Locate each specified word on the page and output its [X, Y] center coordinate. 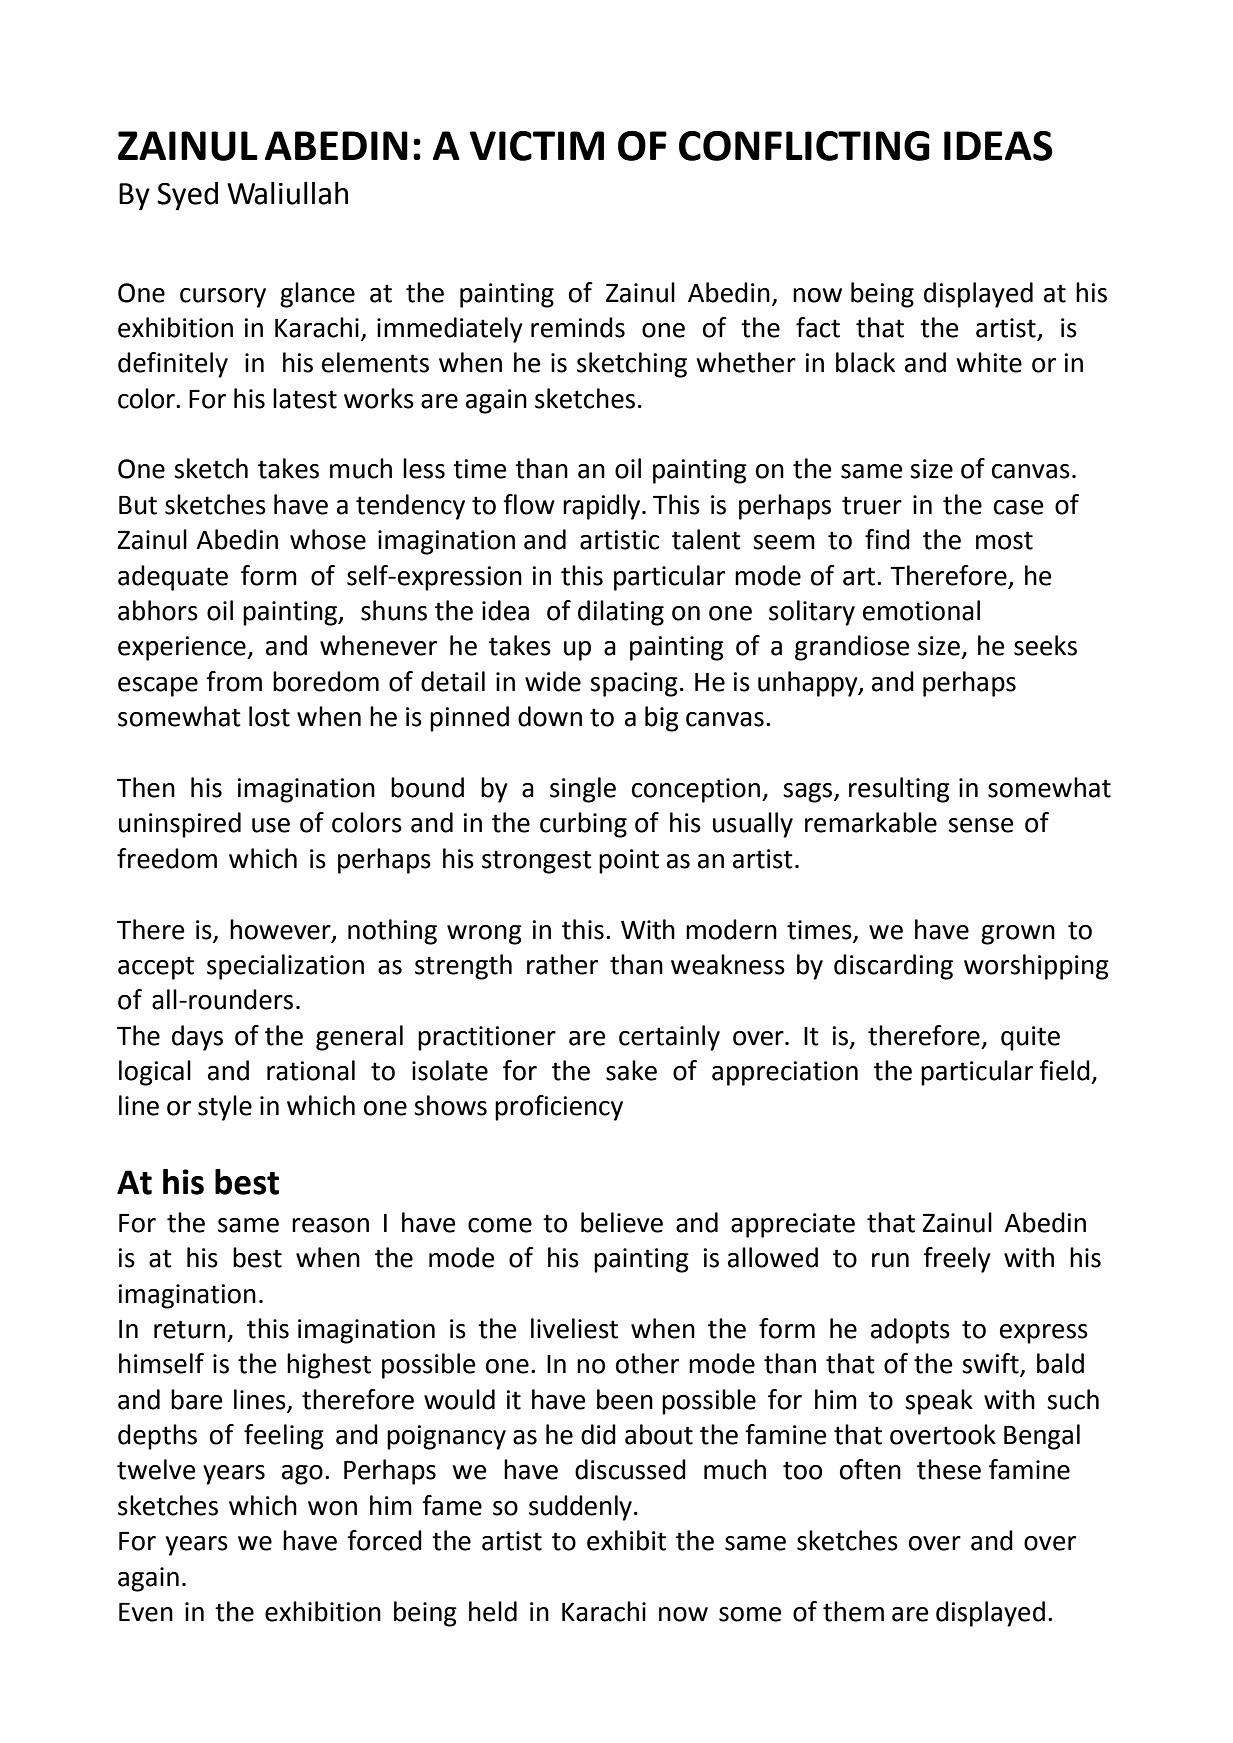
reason [330, 1225]
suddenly [580, 1508]
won [332, 1508]
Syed [187, 195]
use [271, 825]
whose [328, 539]
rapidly [603, 507]
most [1004, 540]
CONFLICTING [804, 146]
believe [622, 1222]
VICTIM [536, 146]
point [629, 861]
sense [980, 825]
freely [957, 1260]
